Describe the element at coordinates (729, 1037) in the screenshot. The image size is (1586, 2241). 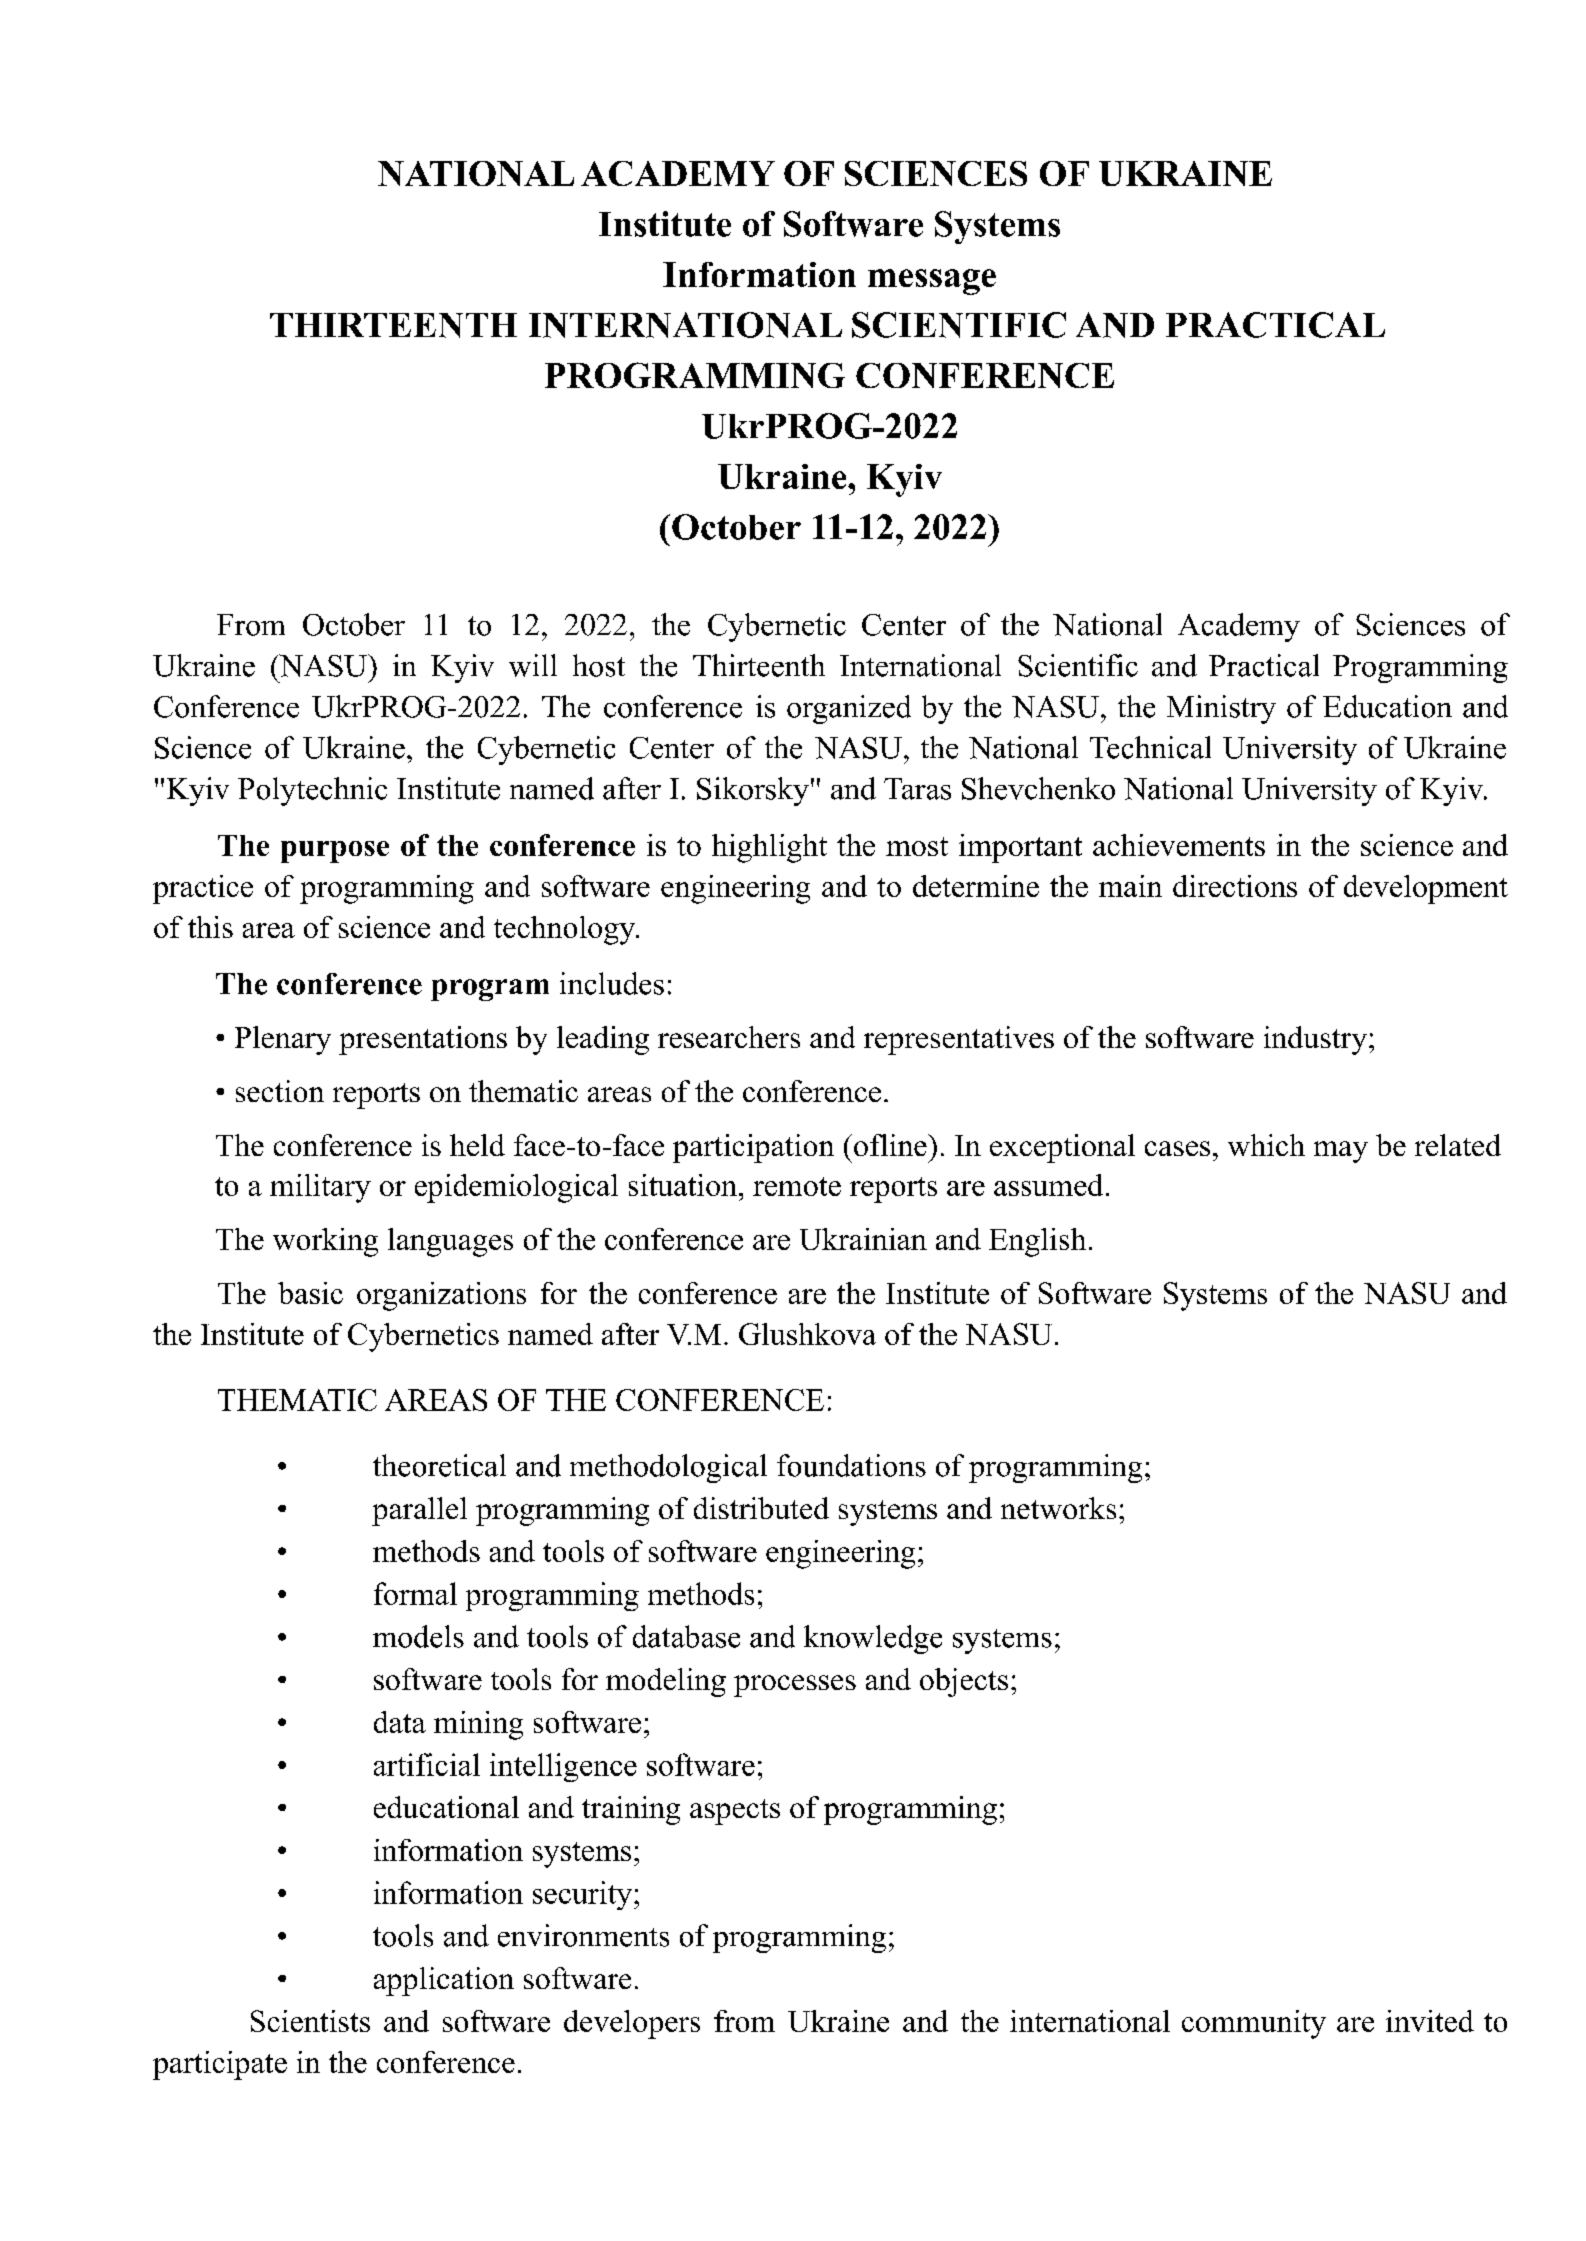
I see `researchers` at that location.
